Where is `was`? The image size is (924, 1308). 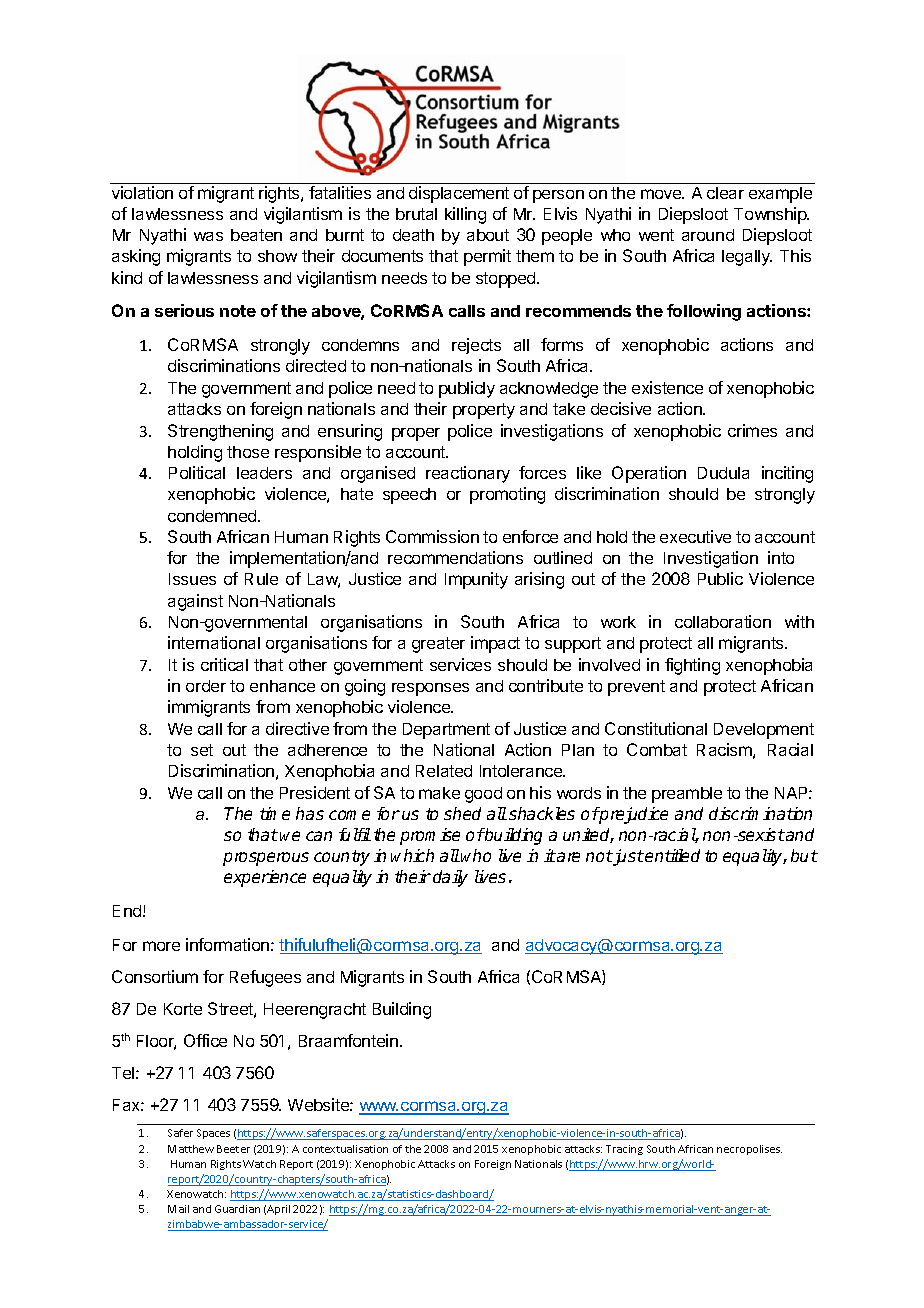 was is located at coordinates (208, 236).
